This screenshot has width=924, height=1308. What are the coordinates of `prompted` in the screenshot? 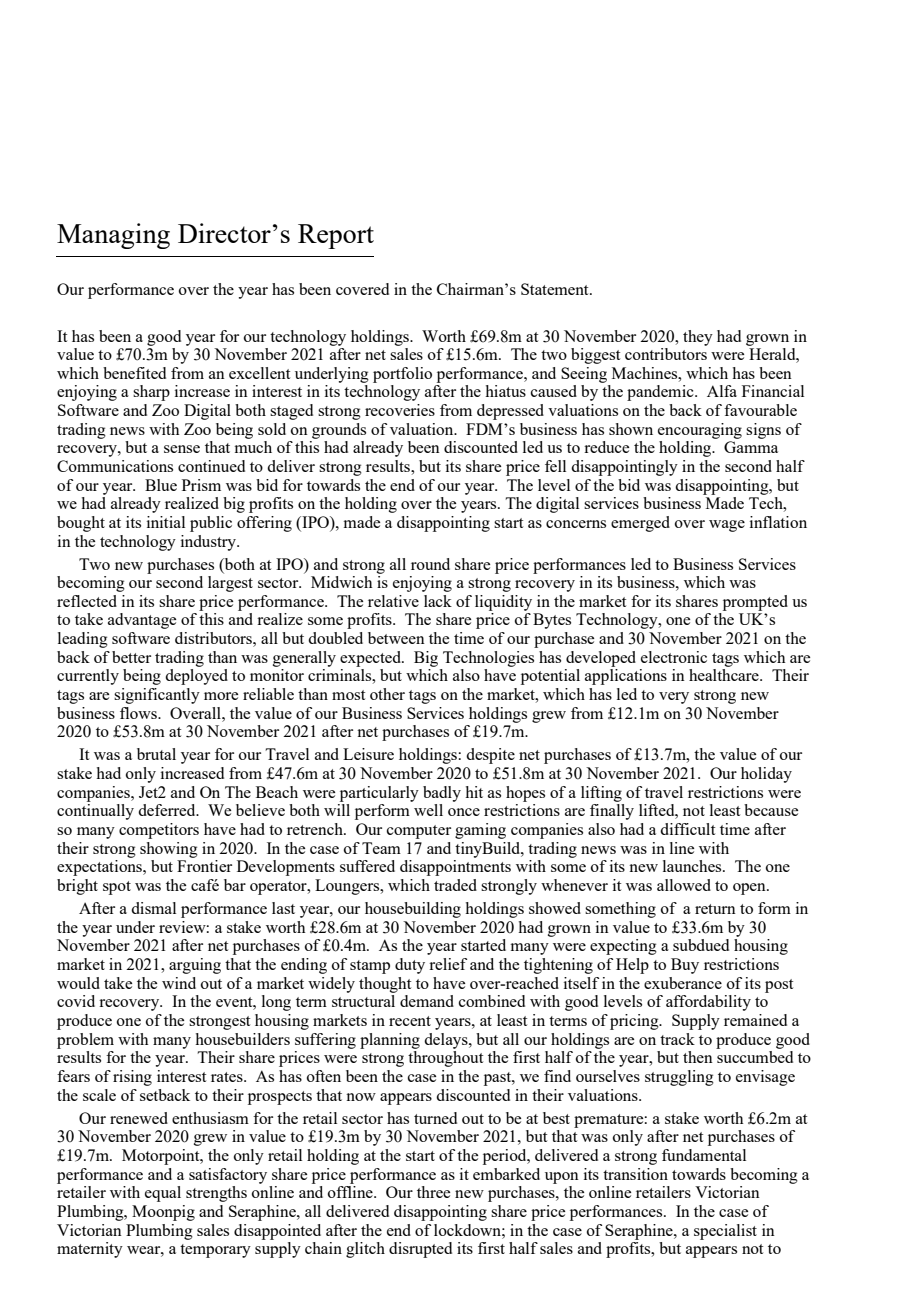 It's located at (755, 603).
